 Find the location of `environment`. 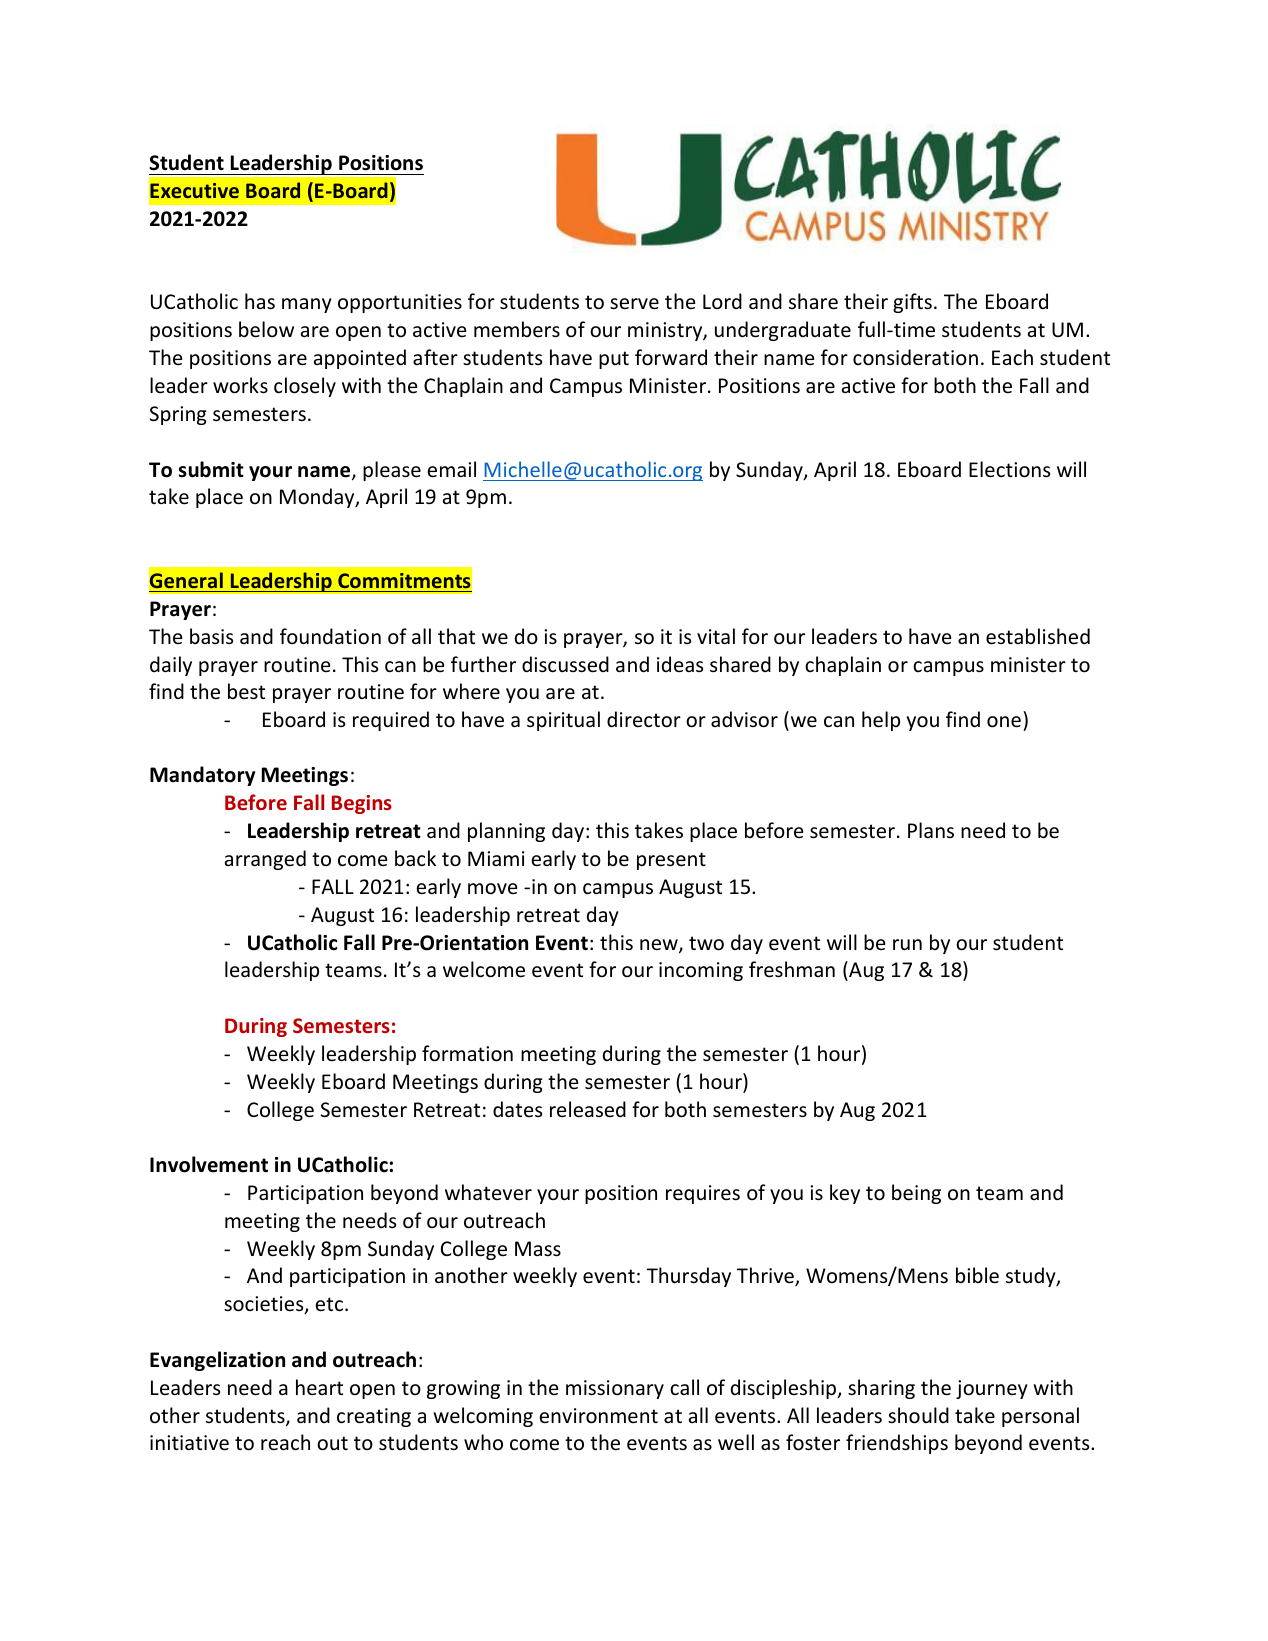

environment is located at coordinates (598, 1416).
